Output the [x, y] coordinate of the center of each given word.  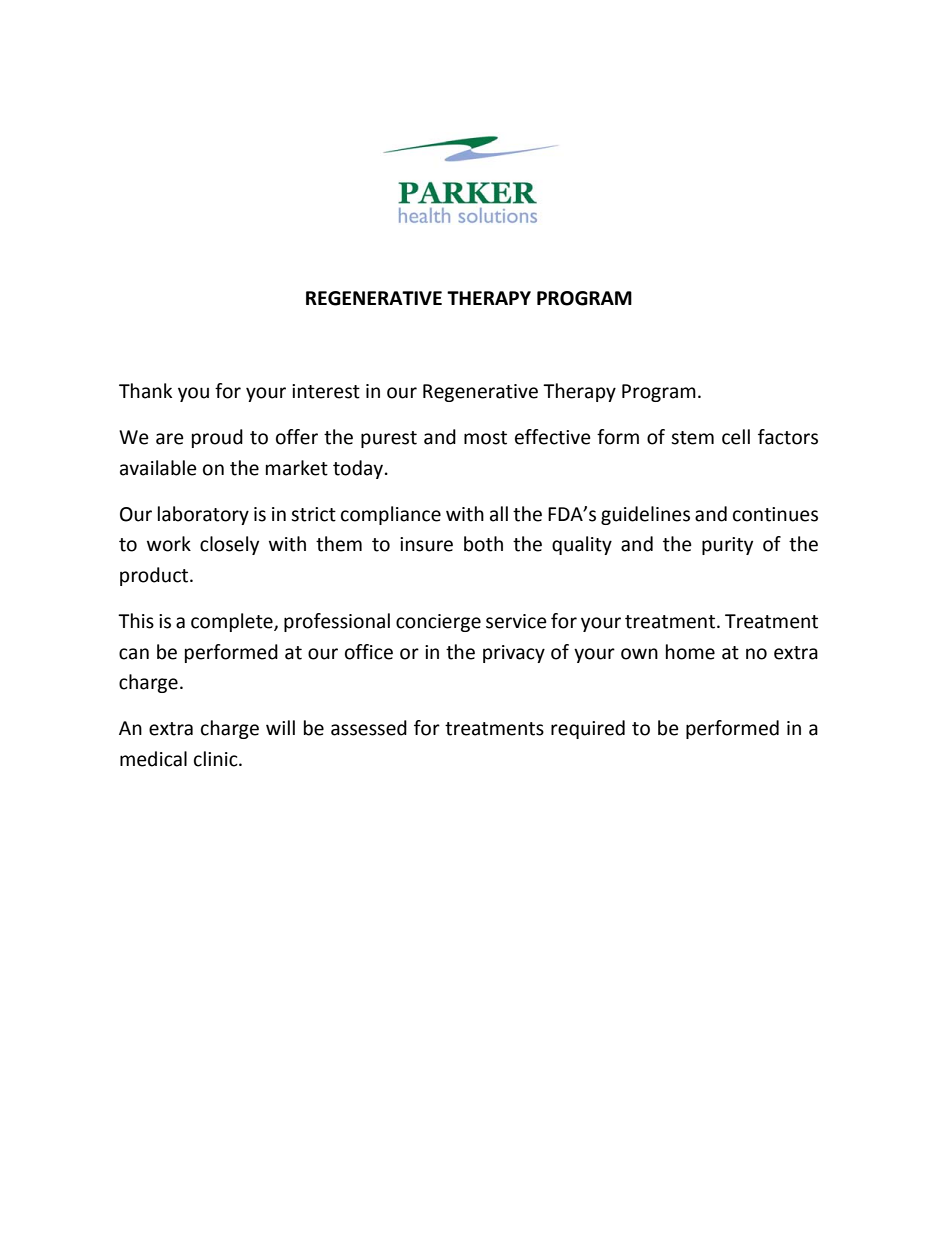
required [588, 729]
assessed [369, 728]
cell [736, 437]
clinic [217, 759]
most [485, 438]
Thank [145, 391]
